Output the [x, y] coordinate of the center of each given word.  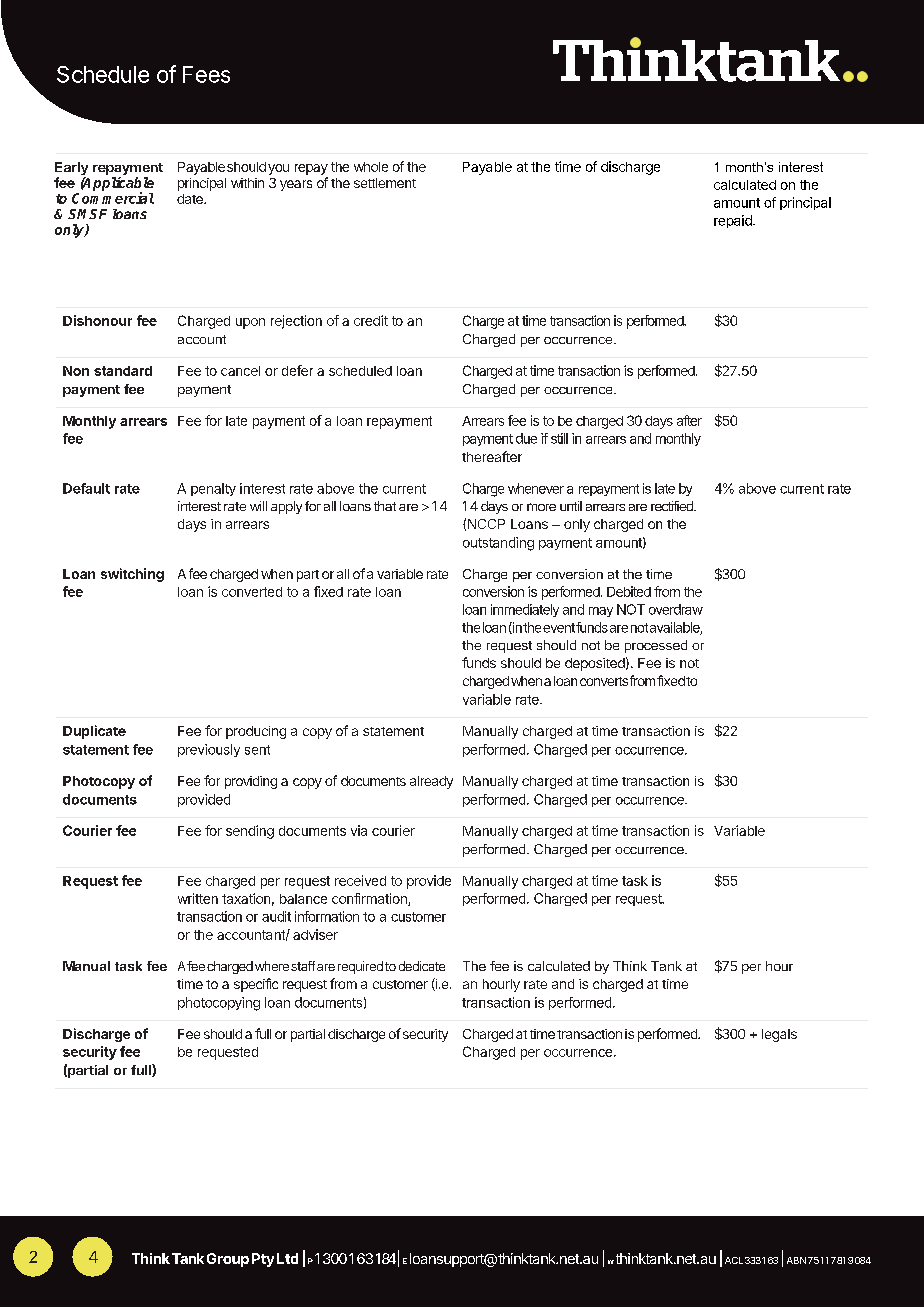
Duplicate [94, 732]
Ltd [287, 1258]
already [431, 782]
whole [371, 167]
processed [656, 646]
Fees [206, 74]
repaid [734, 221]
